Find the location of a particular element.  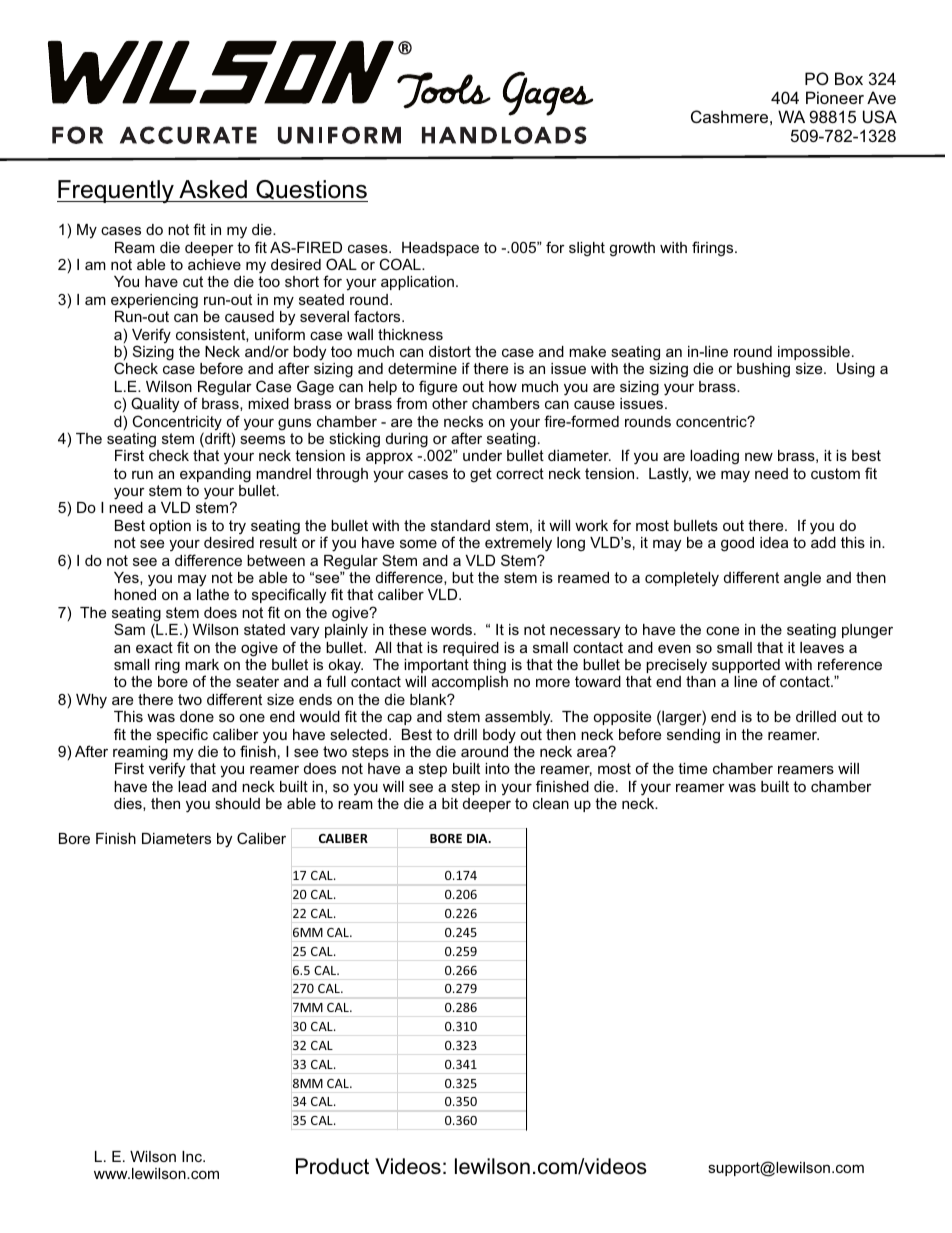

distort is located at coordinates (450, 351).
